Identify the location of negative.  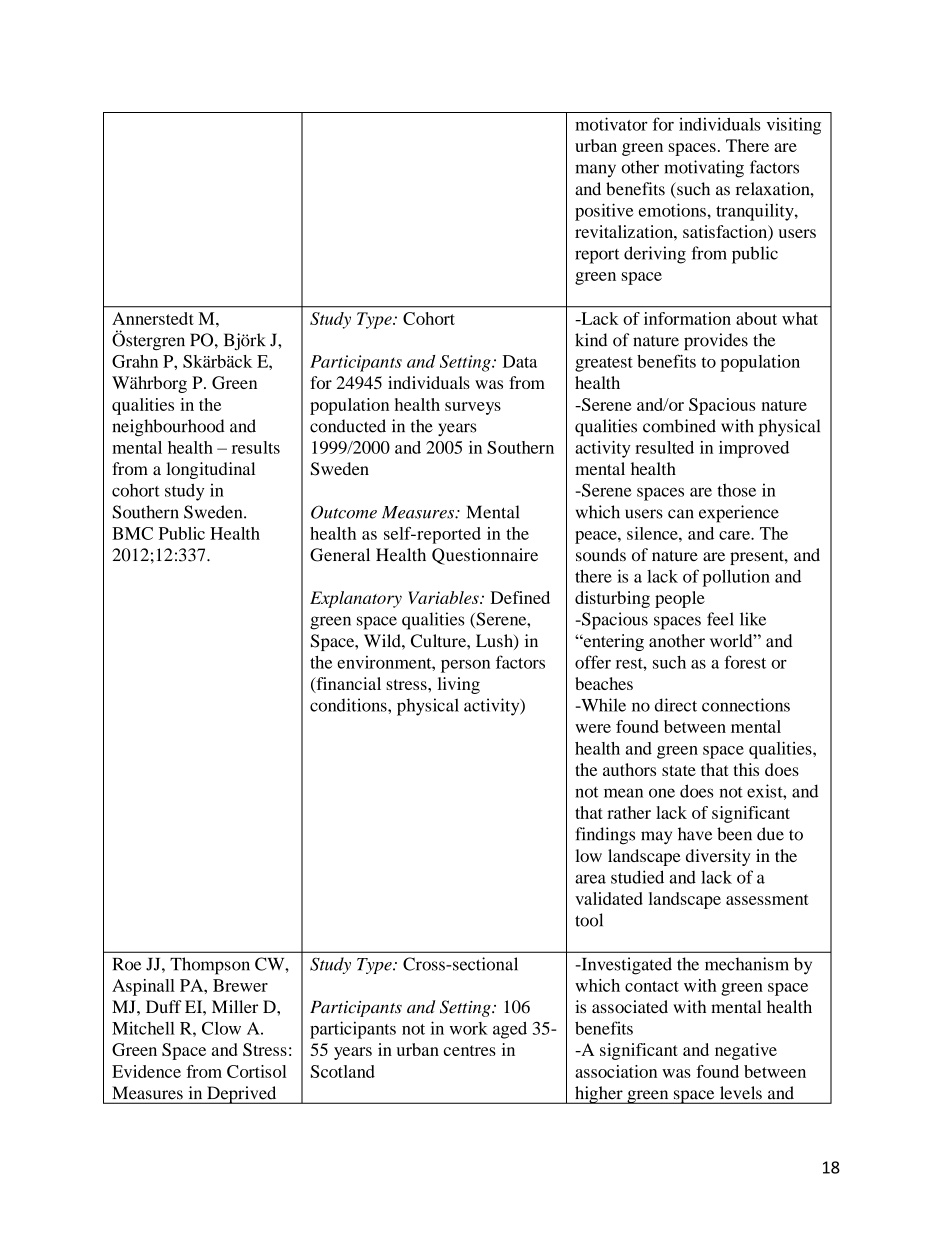
(746, 1051).
